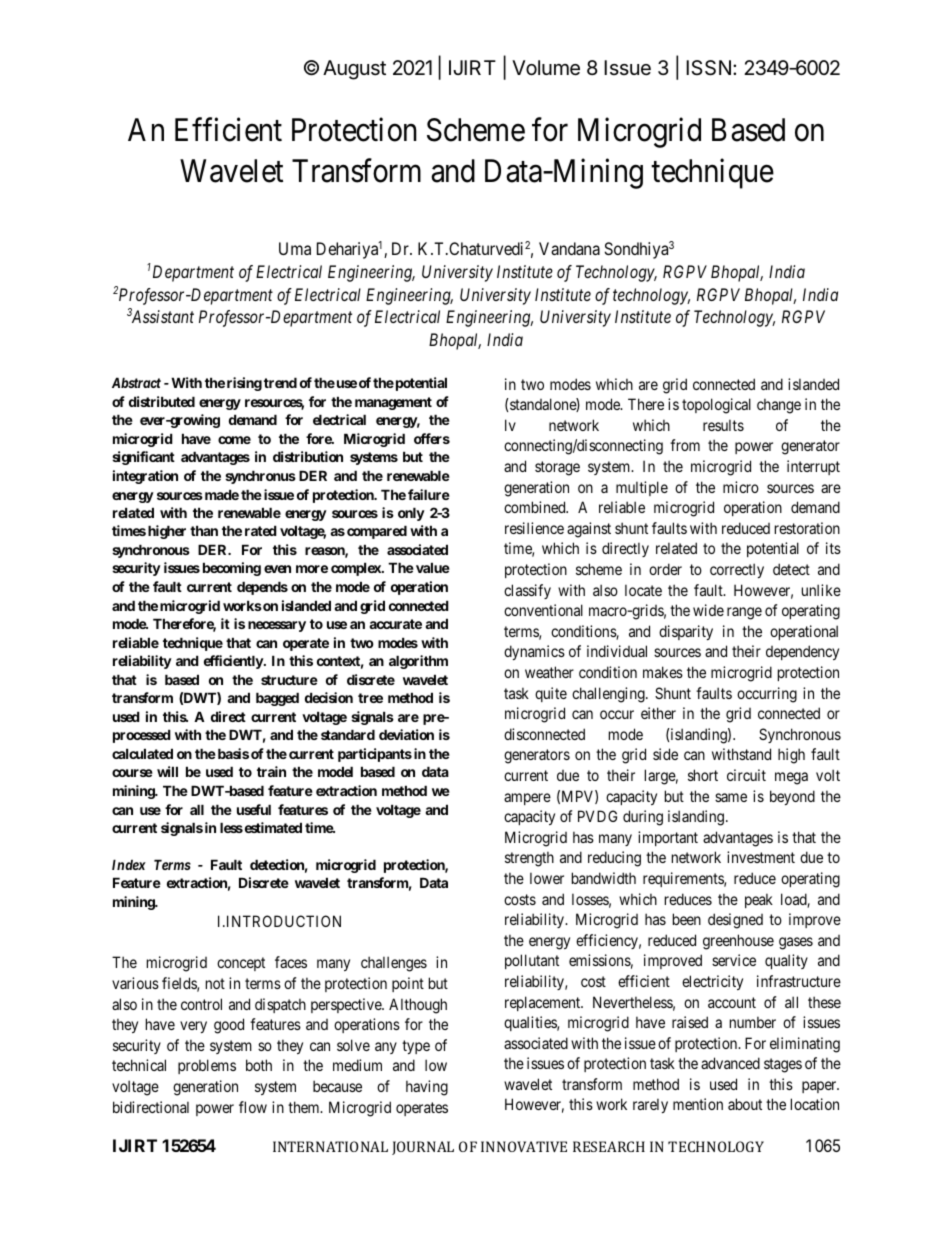 The width and height of the screenshot is (952, 1233). I want to click on August, so click(354, 70).
